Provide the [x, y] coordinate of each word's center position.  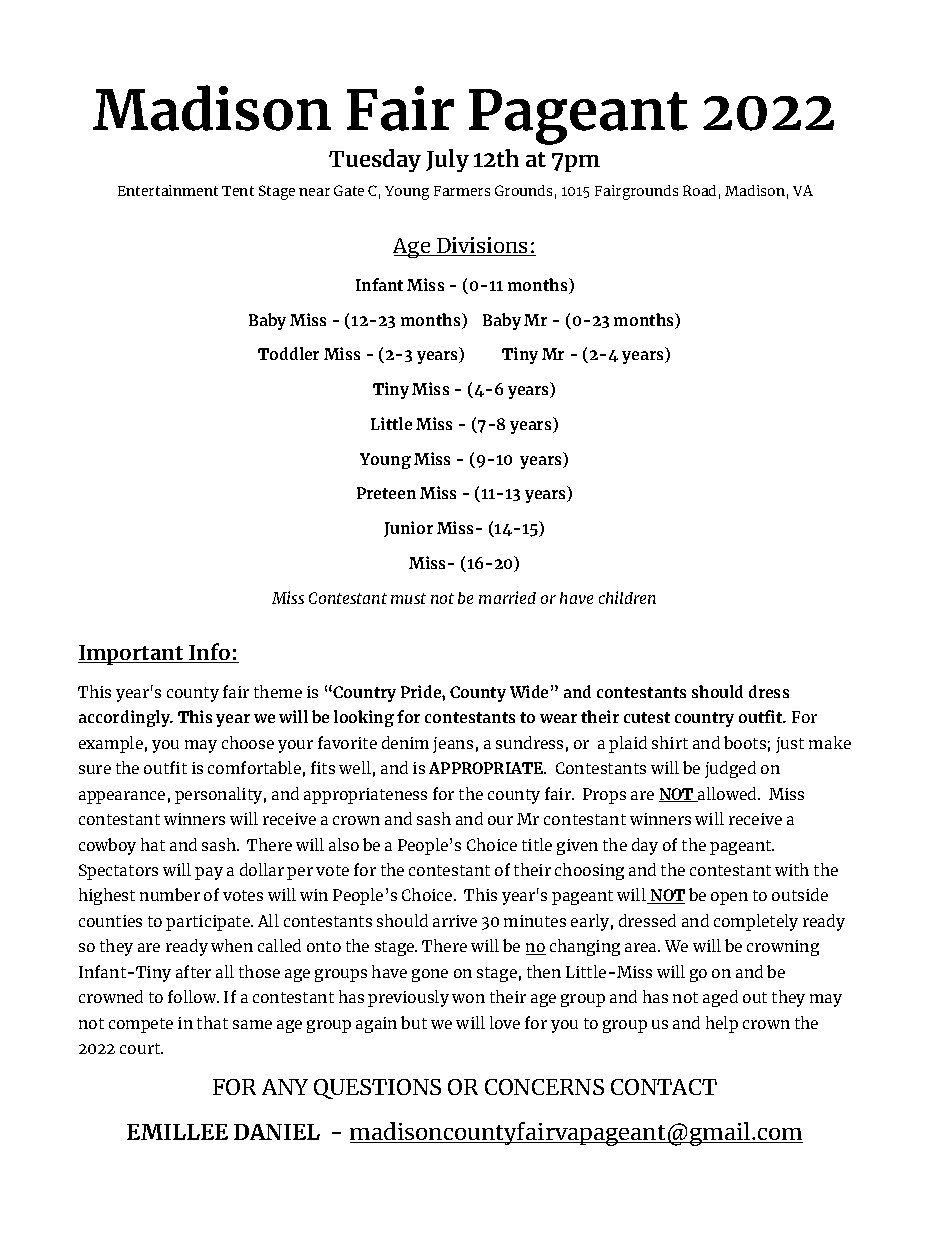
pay [209, 873]
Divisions [483, 246]
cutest [647, 717]
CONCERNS [544, 1087]
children [627, 597]
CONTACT [664, 1087]
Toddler [288, 353]
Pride [422, 691]
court [141, 1048]
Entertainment [168, 190]
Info [210, 653]
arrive [455, 921]
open [729, 898]
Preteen [386, 493]
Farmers [462, 191]
